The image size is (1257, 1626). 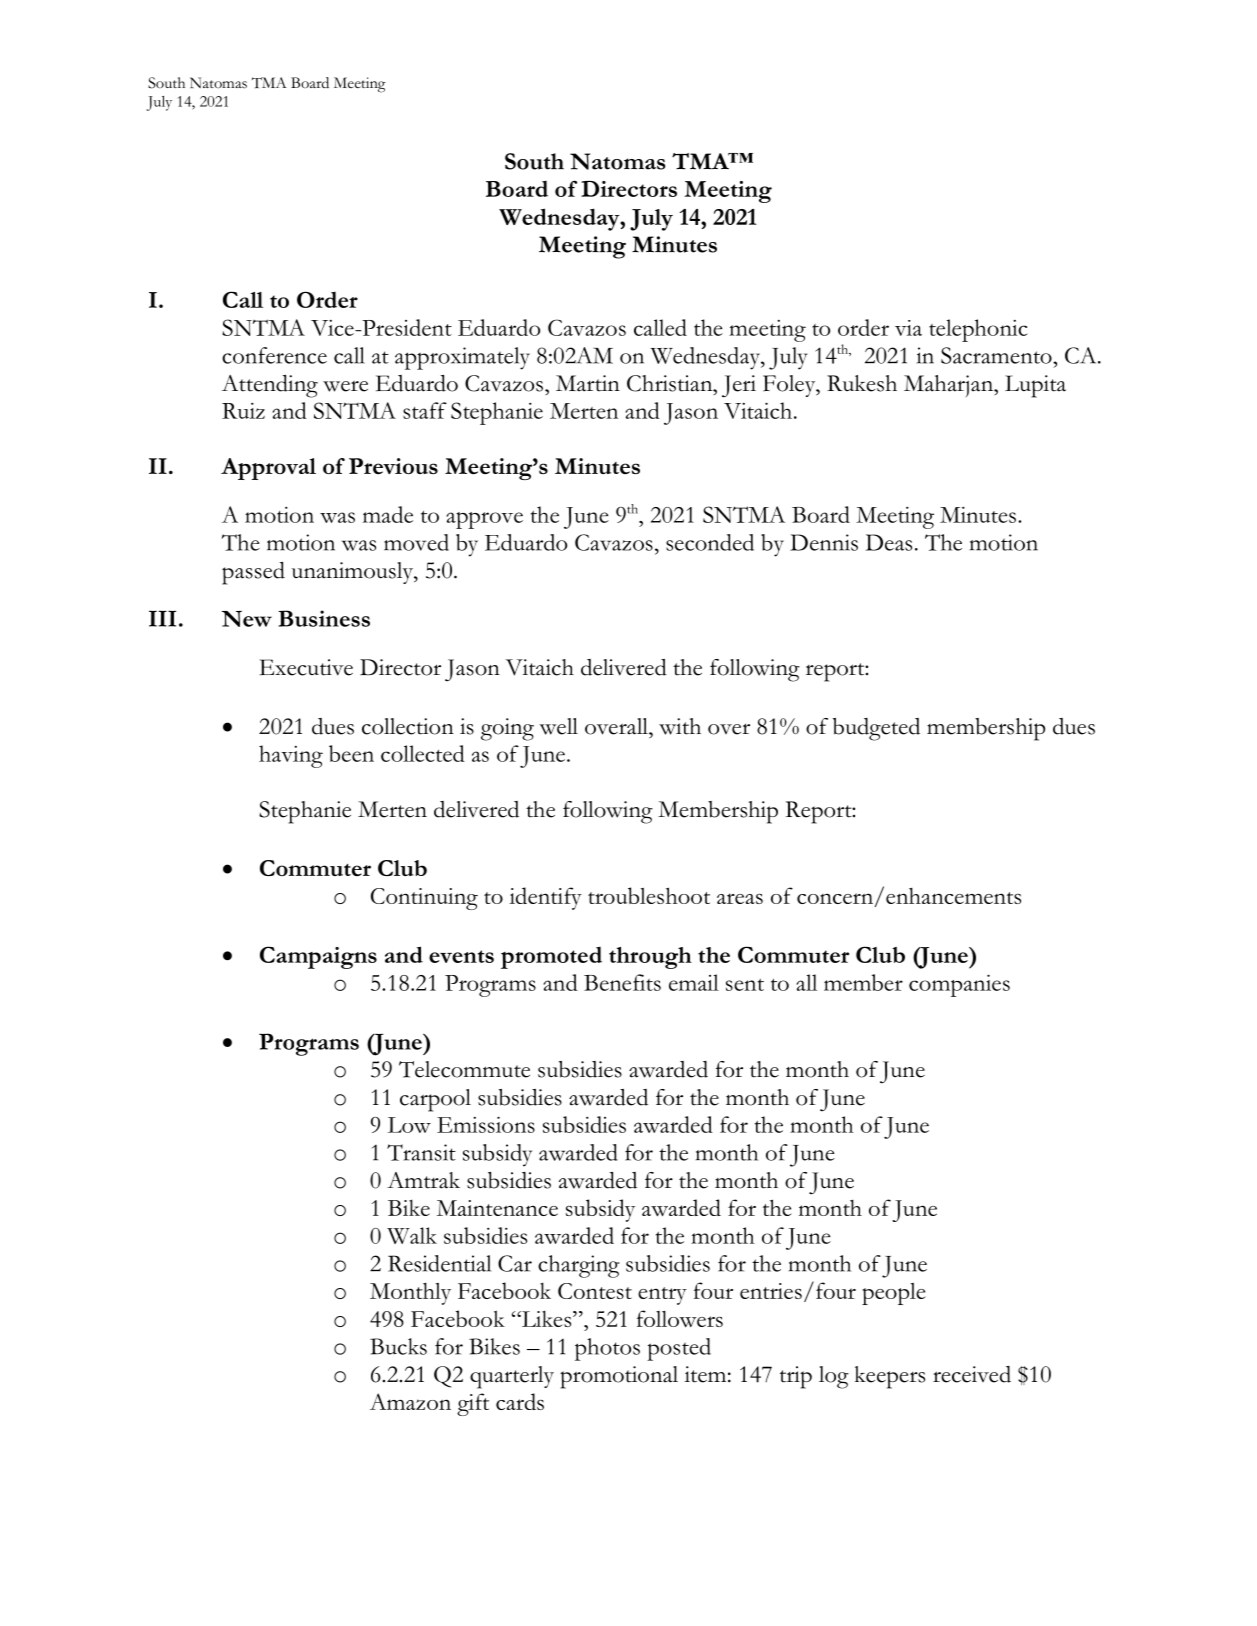 I want to click on Campaigns, so click(x=318, y=957).
